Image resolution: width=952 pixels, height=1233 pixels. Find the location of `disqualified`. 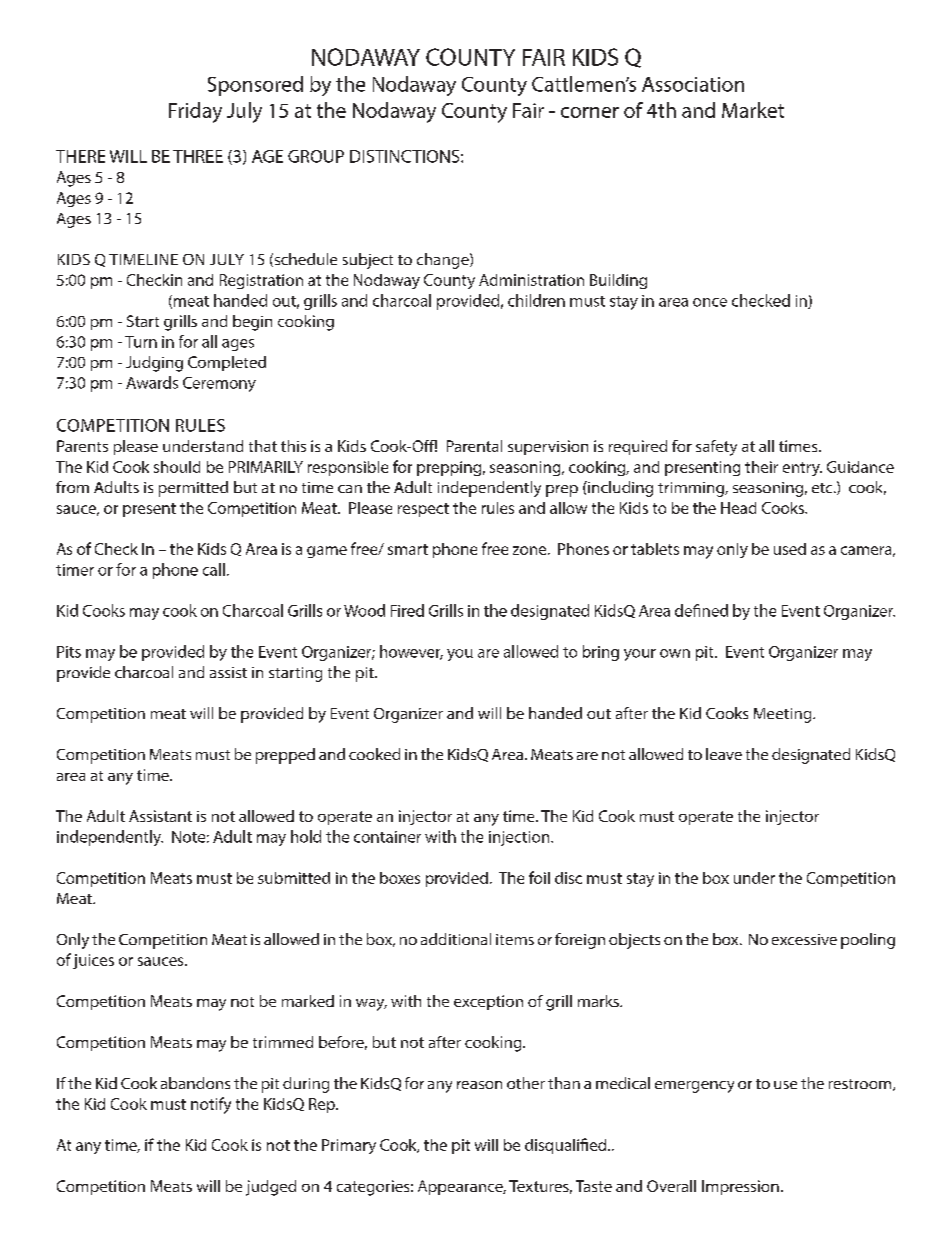

disqualified is located at coordinates (567, 1146).
